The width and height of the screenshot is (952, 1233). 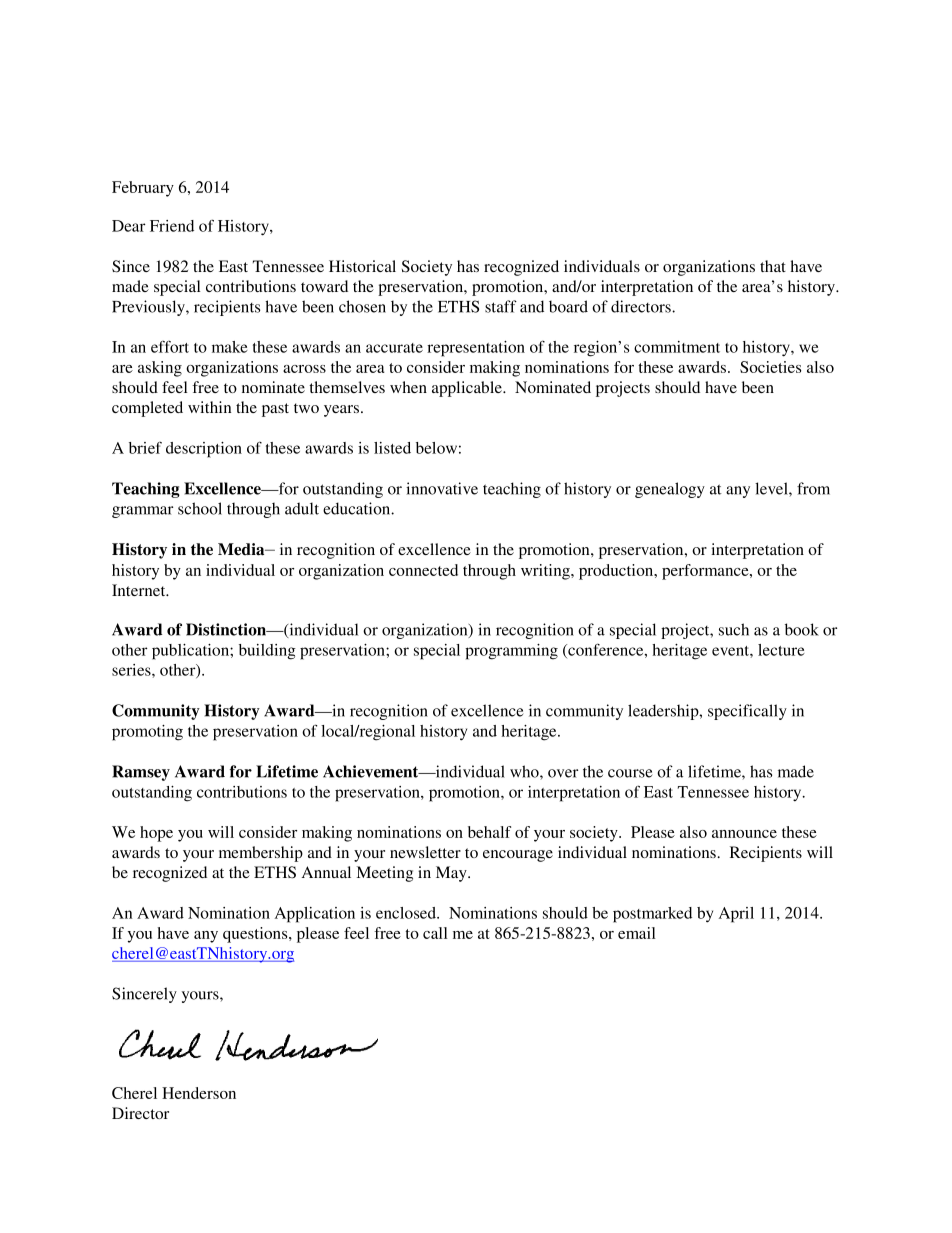 What do you see at coordinates (670, 490) in the screenshot?
I see `genealogy` at bounding box center [670, 490].
